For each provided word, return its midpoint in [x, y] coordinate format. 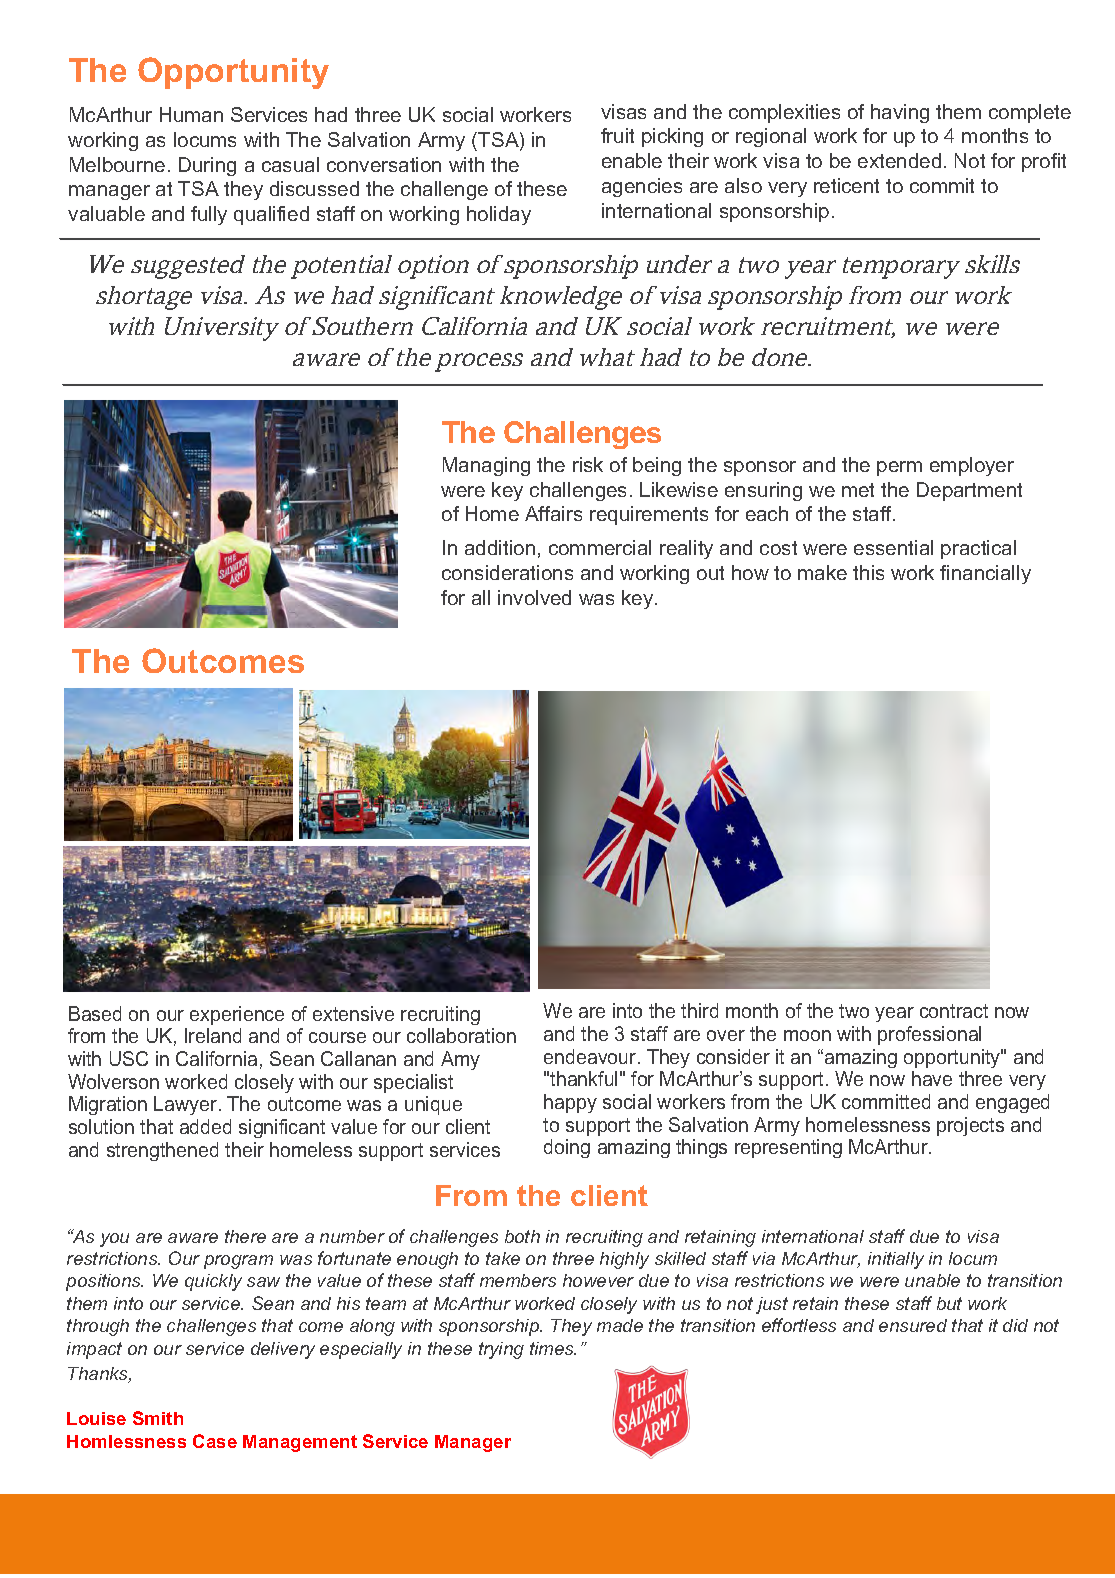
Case [215, 1441]
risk [588, 464]
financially [985, 574]
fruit [617, 135]
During [207, 166]
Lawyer [187, 1105]
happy [570, 1103]
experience [237, 1015]
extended [899, 160]
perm [899, 468]
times [553, 1348]
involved [534, 597]
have [932, 1078]
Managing [486, 466]
